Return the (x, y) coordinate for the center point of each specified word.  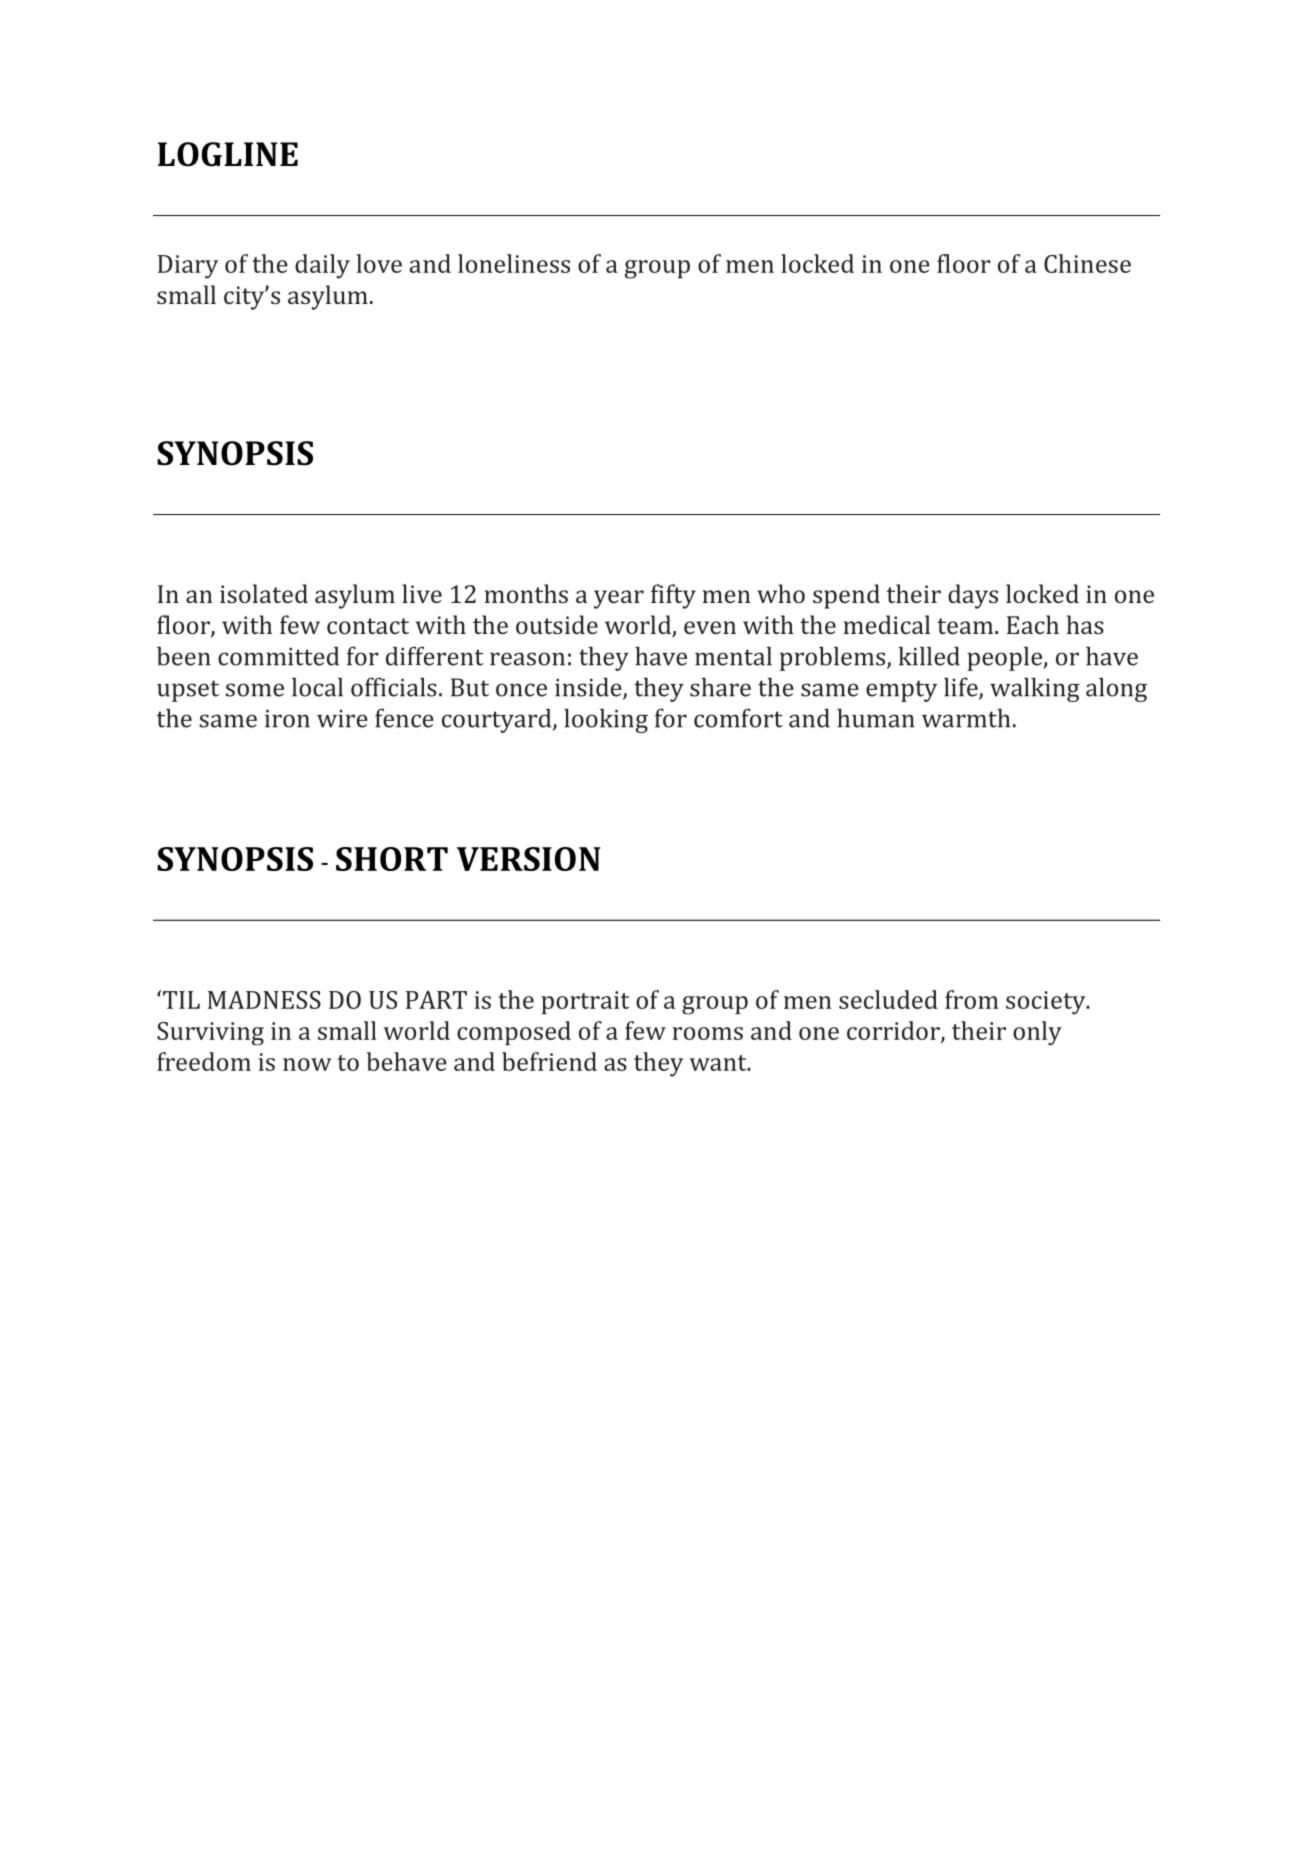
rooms (707, 1033)
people (1006, 658)
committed (278, 656)
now (307, 1064)
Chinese (1087, 263)
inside (589, 688)
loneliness (514, 263)
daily (322, 266)
